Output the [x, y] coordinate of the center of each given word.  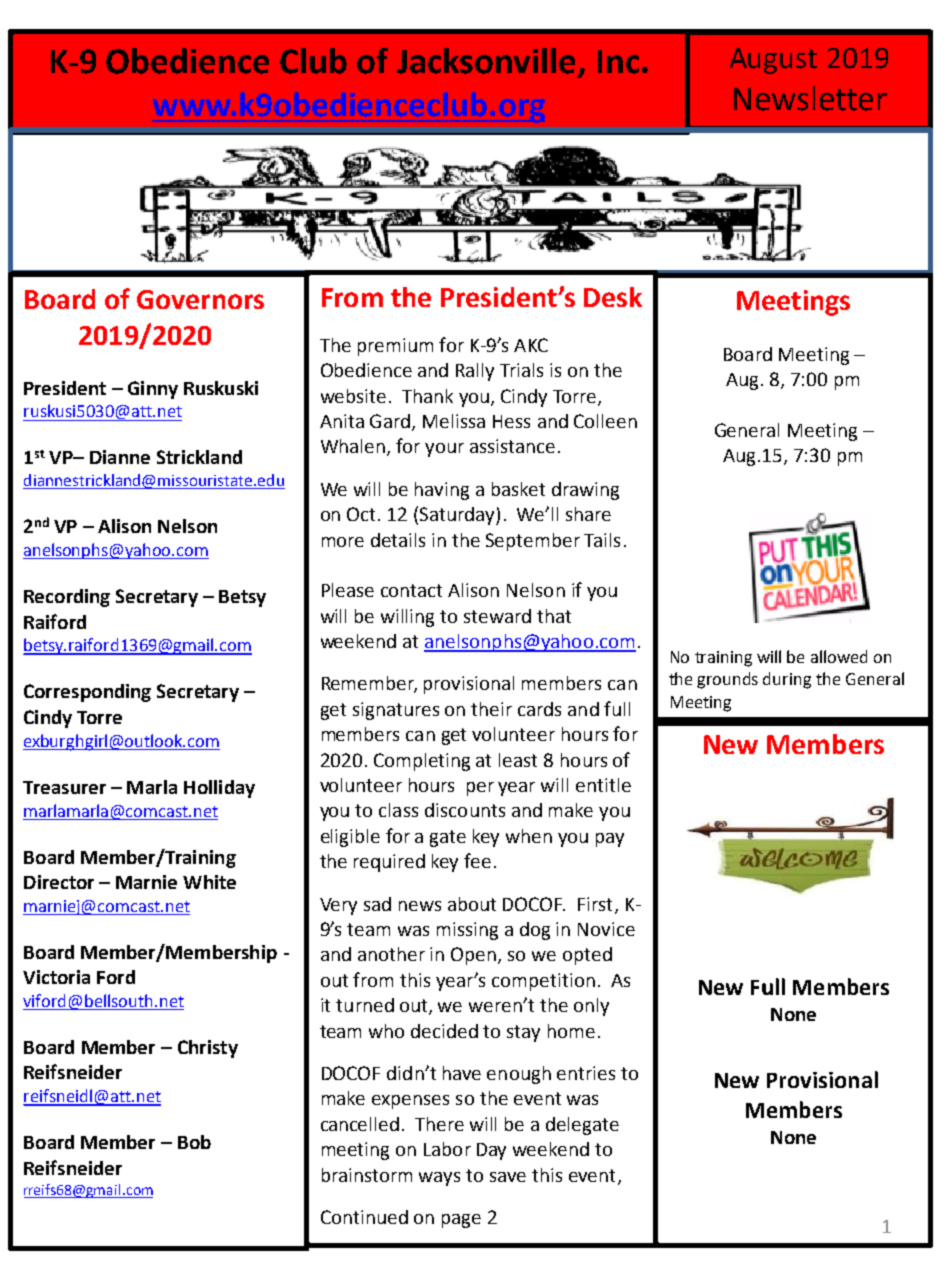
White [209, 882]
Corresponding [87, 693]
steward [497, 616]
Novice [606, 929]
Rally [475, 372]
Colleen [605, 421]
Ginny [153, 390]
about [472, 904]
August [773, 61]
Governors [200, 299]
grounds [727, 680]
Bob [194, 1142]
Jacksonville [488, 62]
